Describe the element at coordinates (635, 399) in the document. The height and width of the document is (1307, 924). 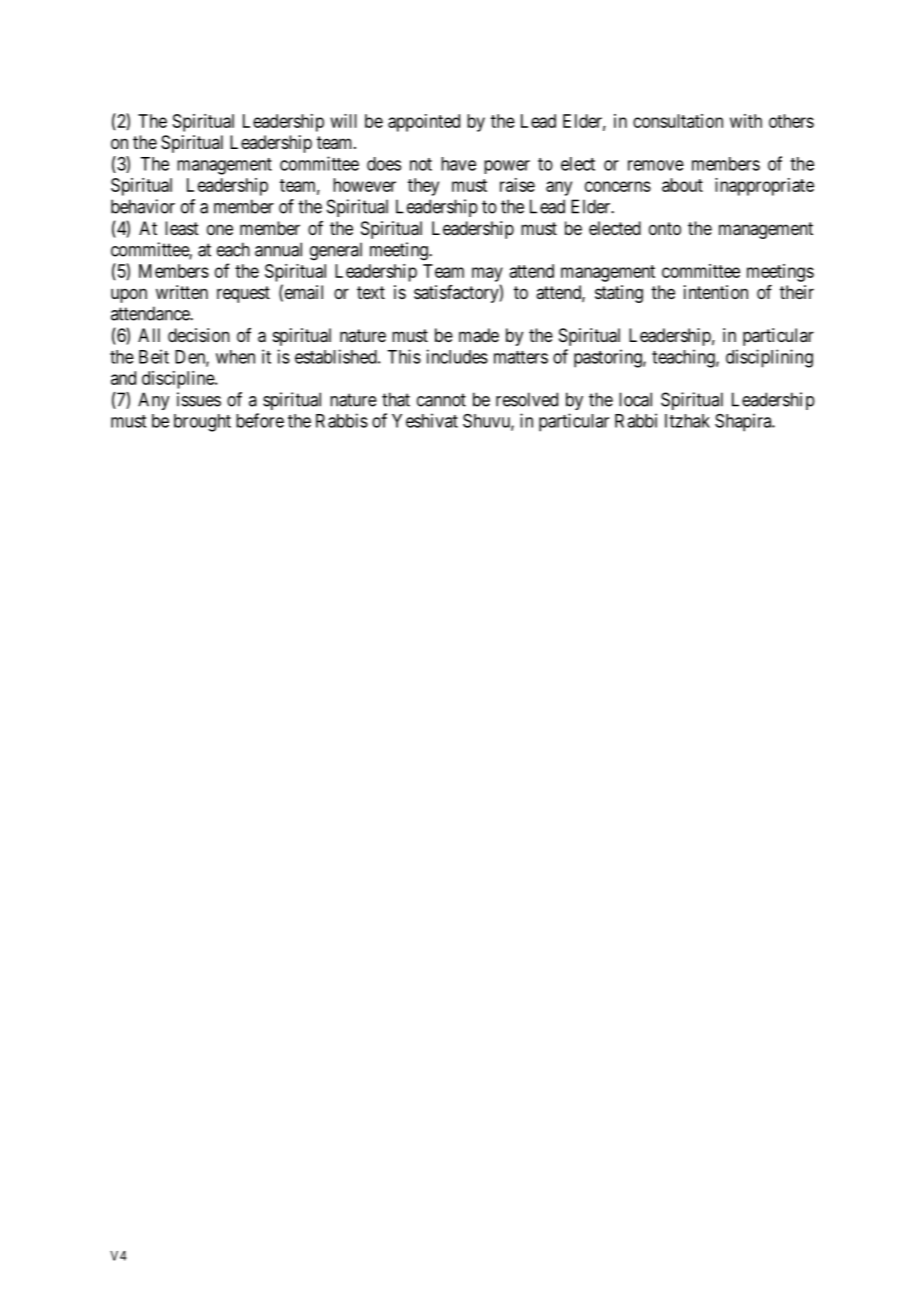
I see `local` at that location.
